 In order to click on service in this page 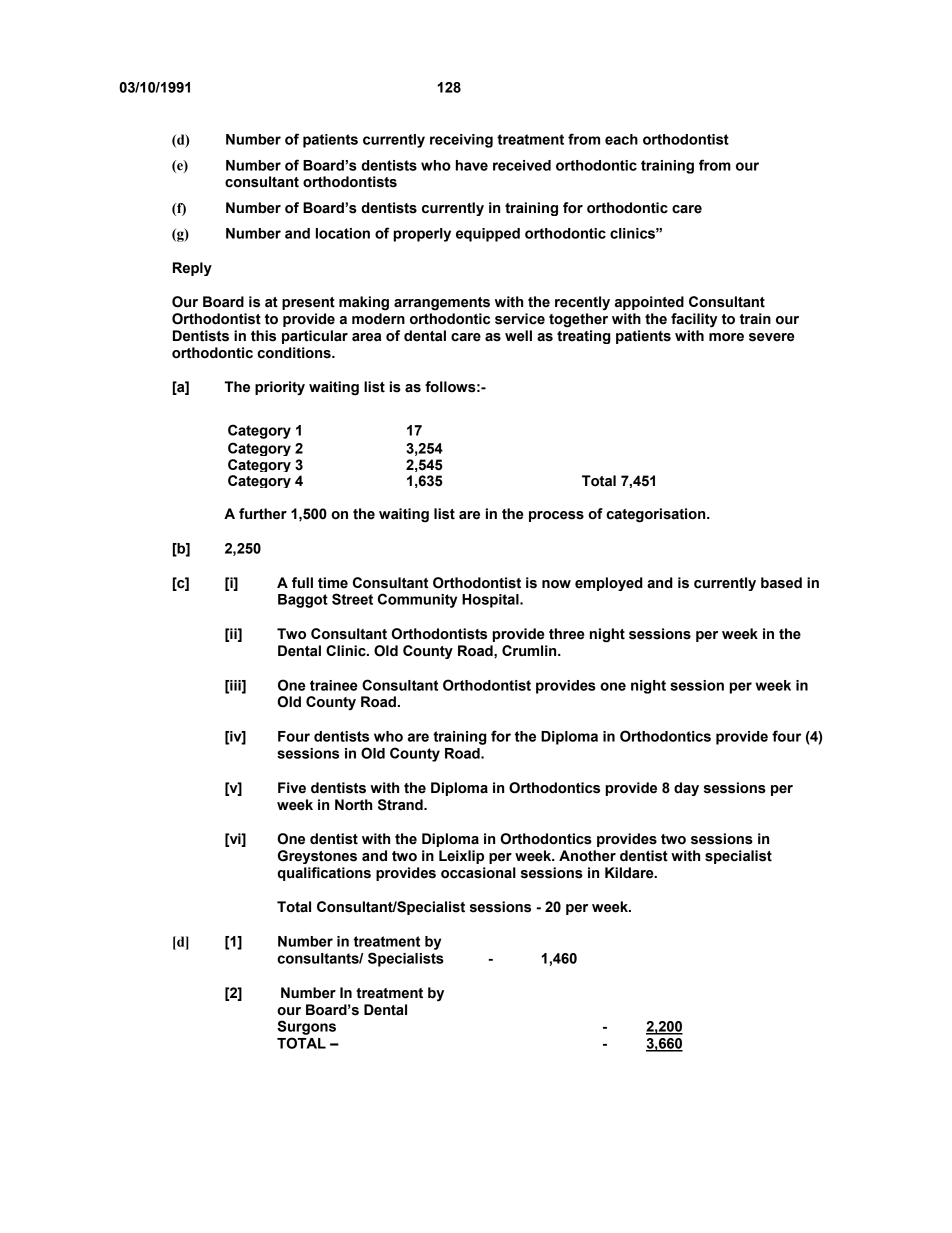, I will do `click(520, 319)`.
